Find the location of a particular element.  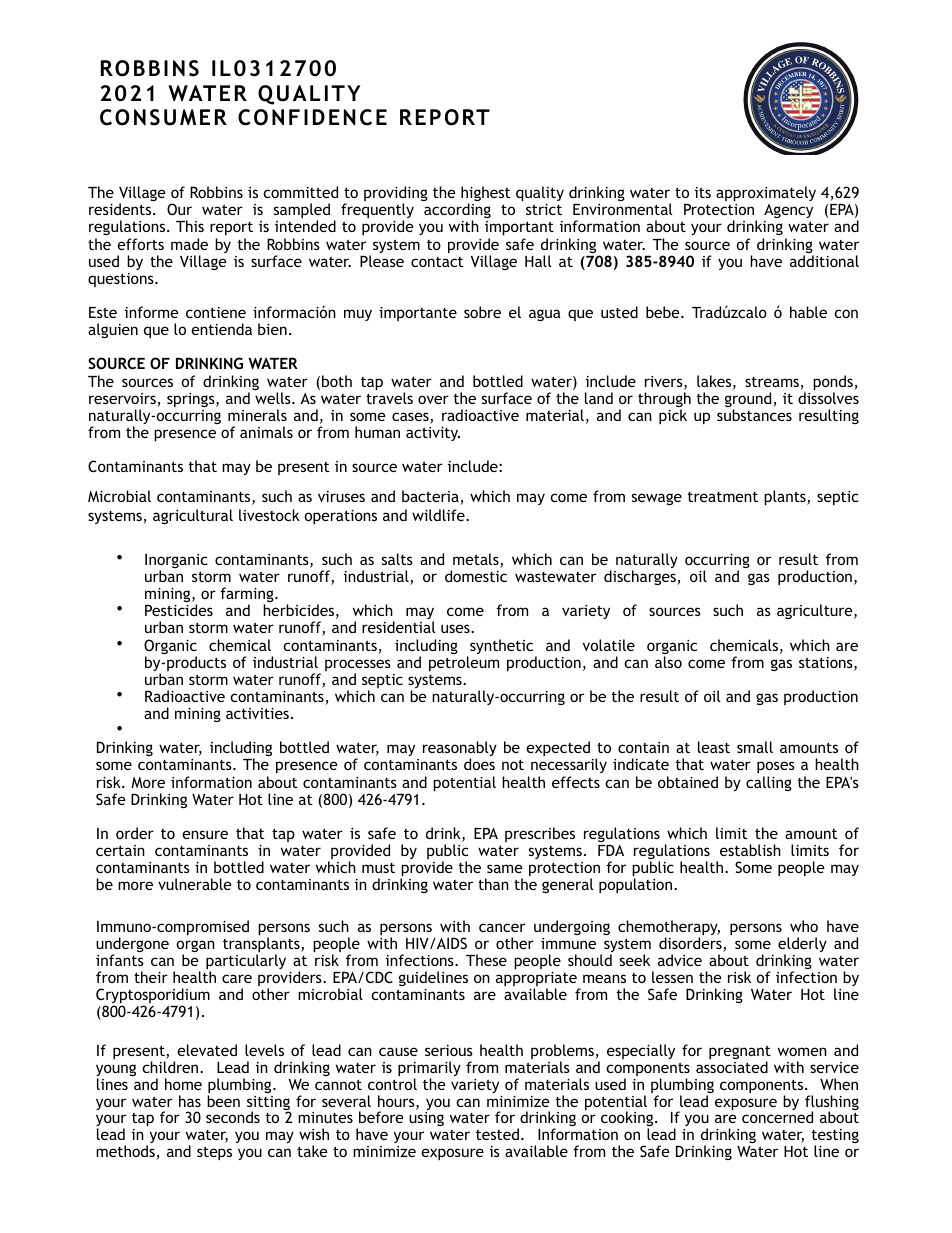

seconds is located at coordinates (233, 1117).
